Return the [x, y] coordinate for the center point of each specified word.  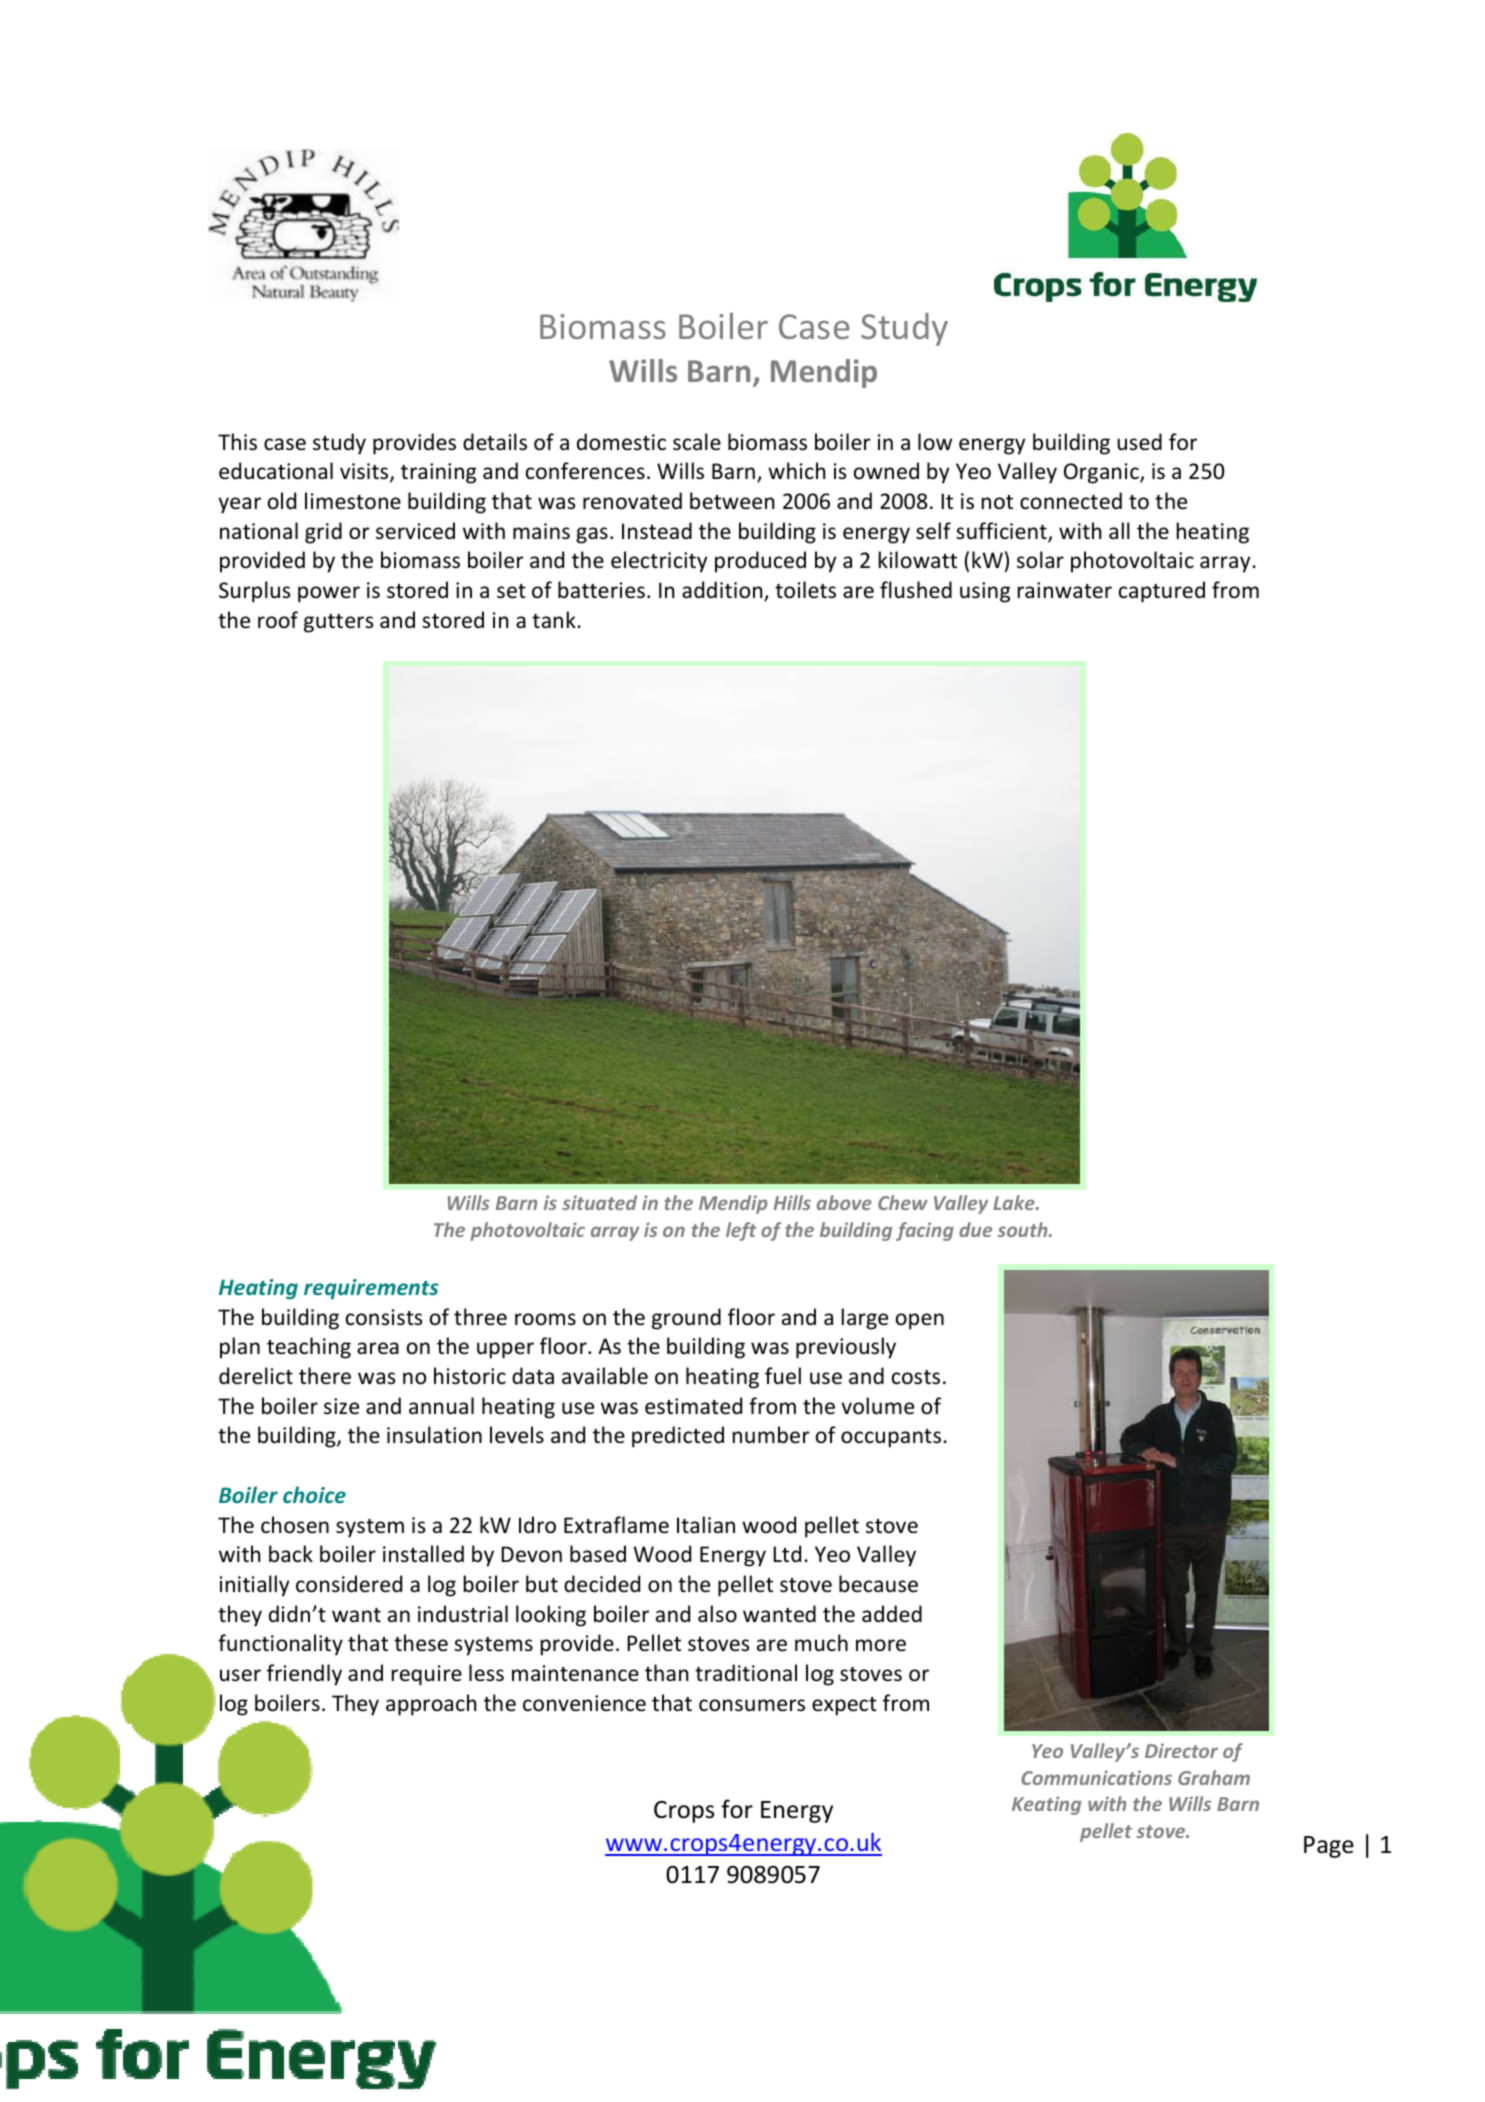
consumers [752, 1705]
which [797, 470]
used [1139, 442]
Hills [792, 1202]
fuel [783, 1376]
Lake [1015, 1202]
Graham [1214, 1777]
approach [431, 1705]
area [378, 1348]
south [1023, 1229]
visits [365, 472]
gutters [338, 623]
